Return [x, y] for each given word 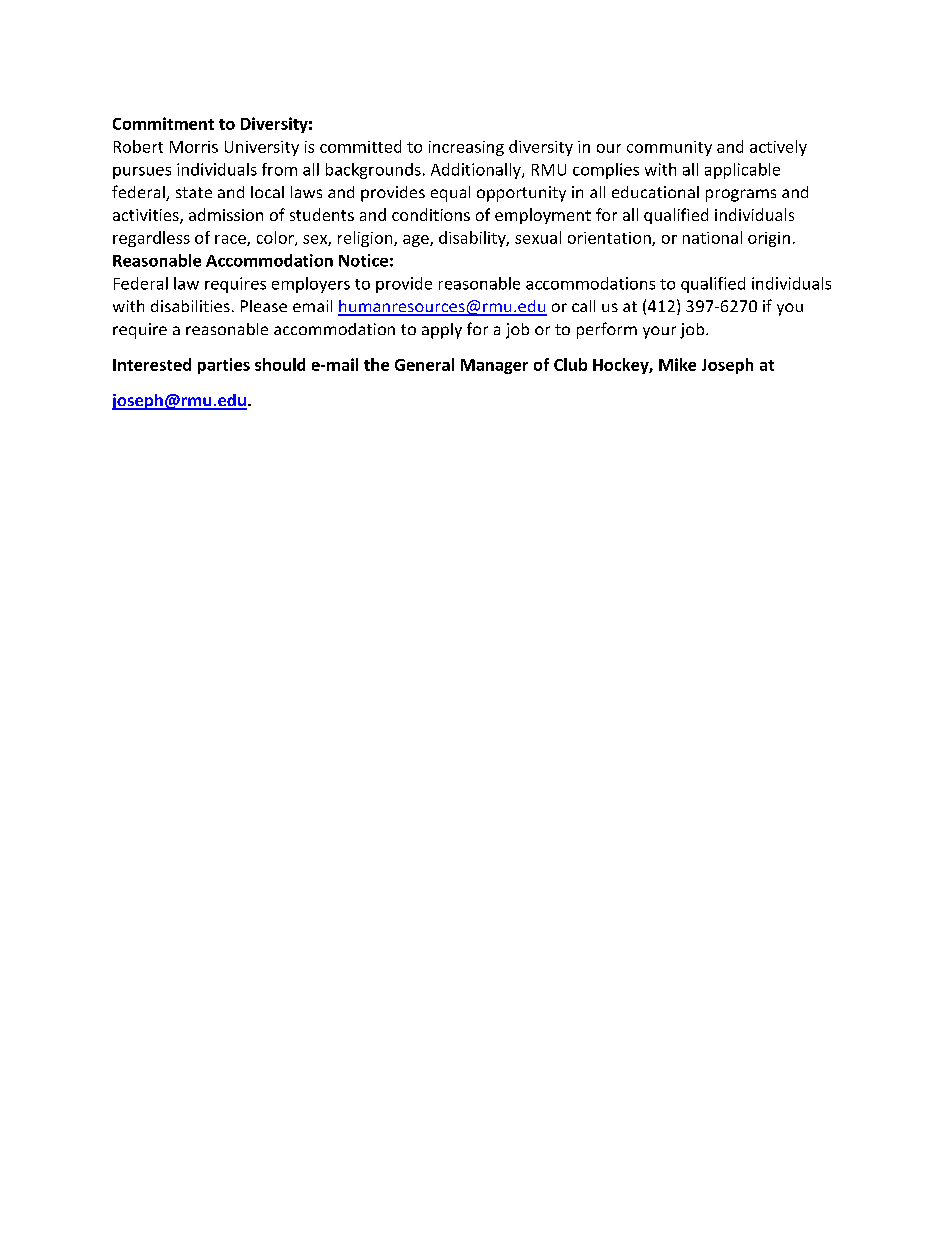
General [424, 364]
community [669, 148]
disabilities [190, 306]
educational [655, 192]
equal [450, 194]
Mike [677, 364]
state [194, 192]
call [583, 306]
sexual [538, 237]
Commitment [163, 123]
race [231, 240]
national [712, 237]
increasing [466, 148]
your [659, 332]
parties [224, 366]
